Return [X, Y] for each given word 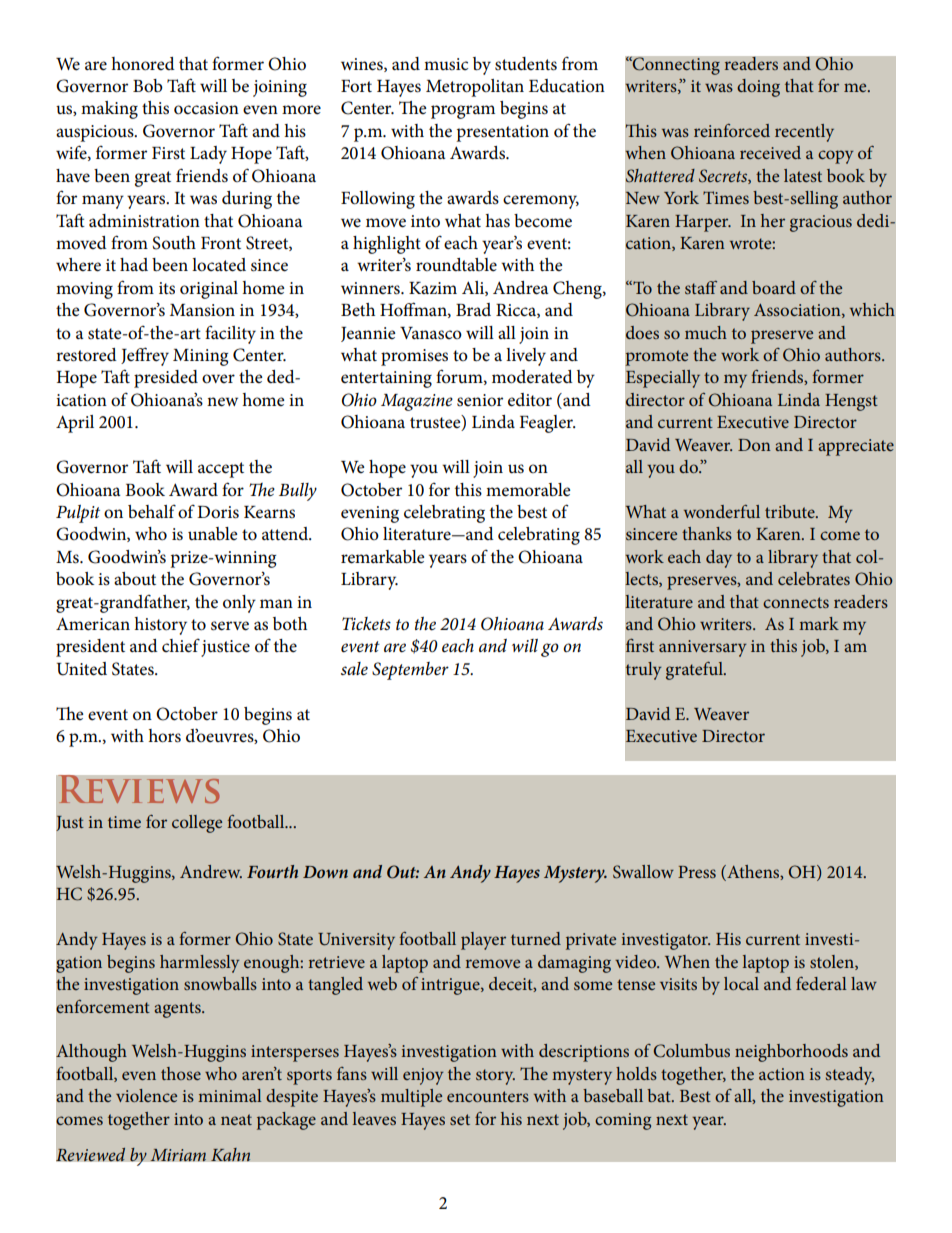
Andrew [211, 871]
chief [181, 646]
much [706, 332]
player [483, 941]
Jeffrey [145, 356]
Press [697, 872]
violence [146, 1095]
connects [796, 602]
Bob [148, 86]
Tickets [366, 624]
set [460, 1119]
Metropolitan [475, 88]
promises [414, 357]
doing [758, 88]
